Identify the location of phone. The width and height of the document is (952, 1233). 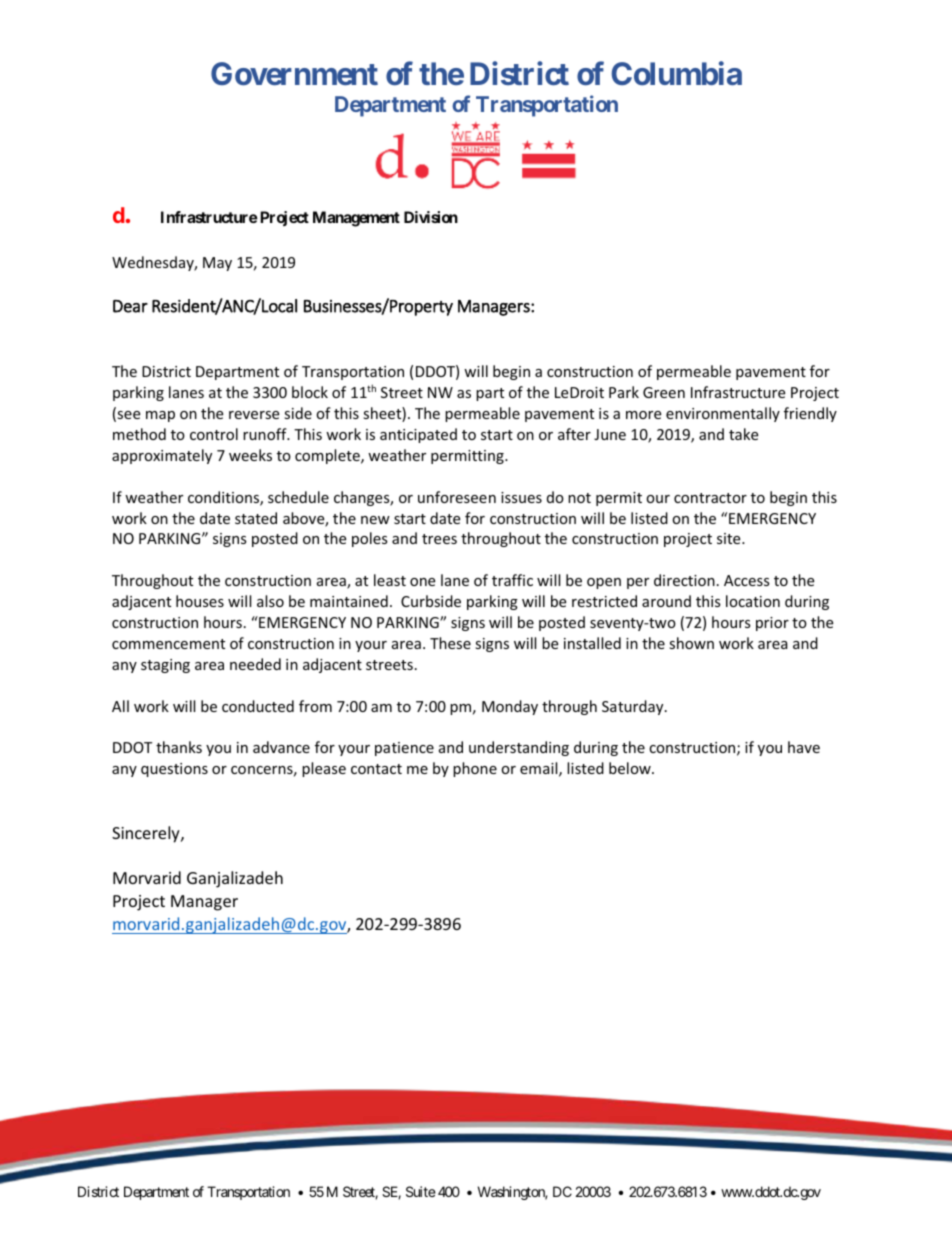
(475, 769).
